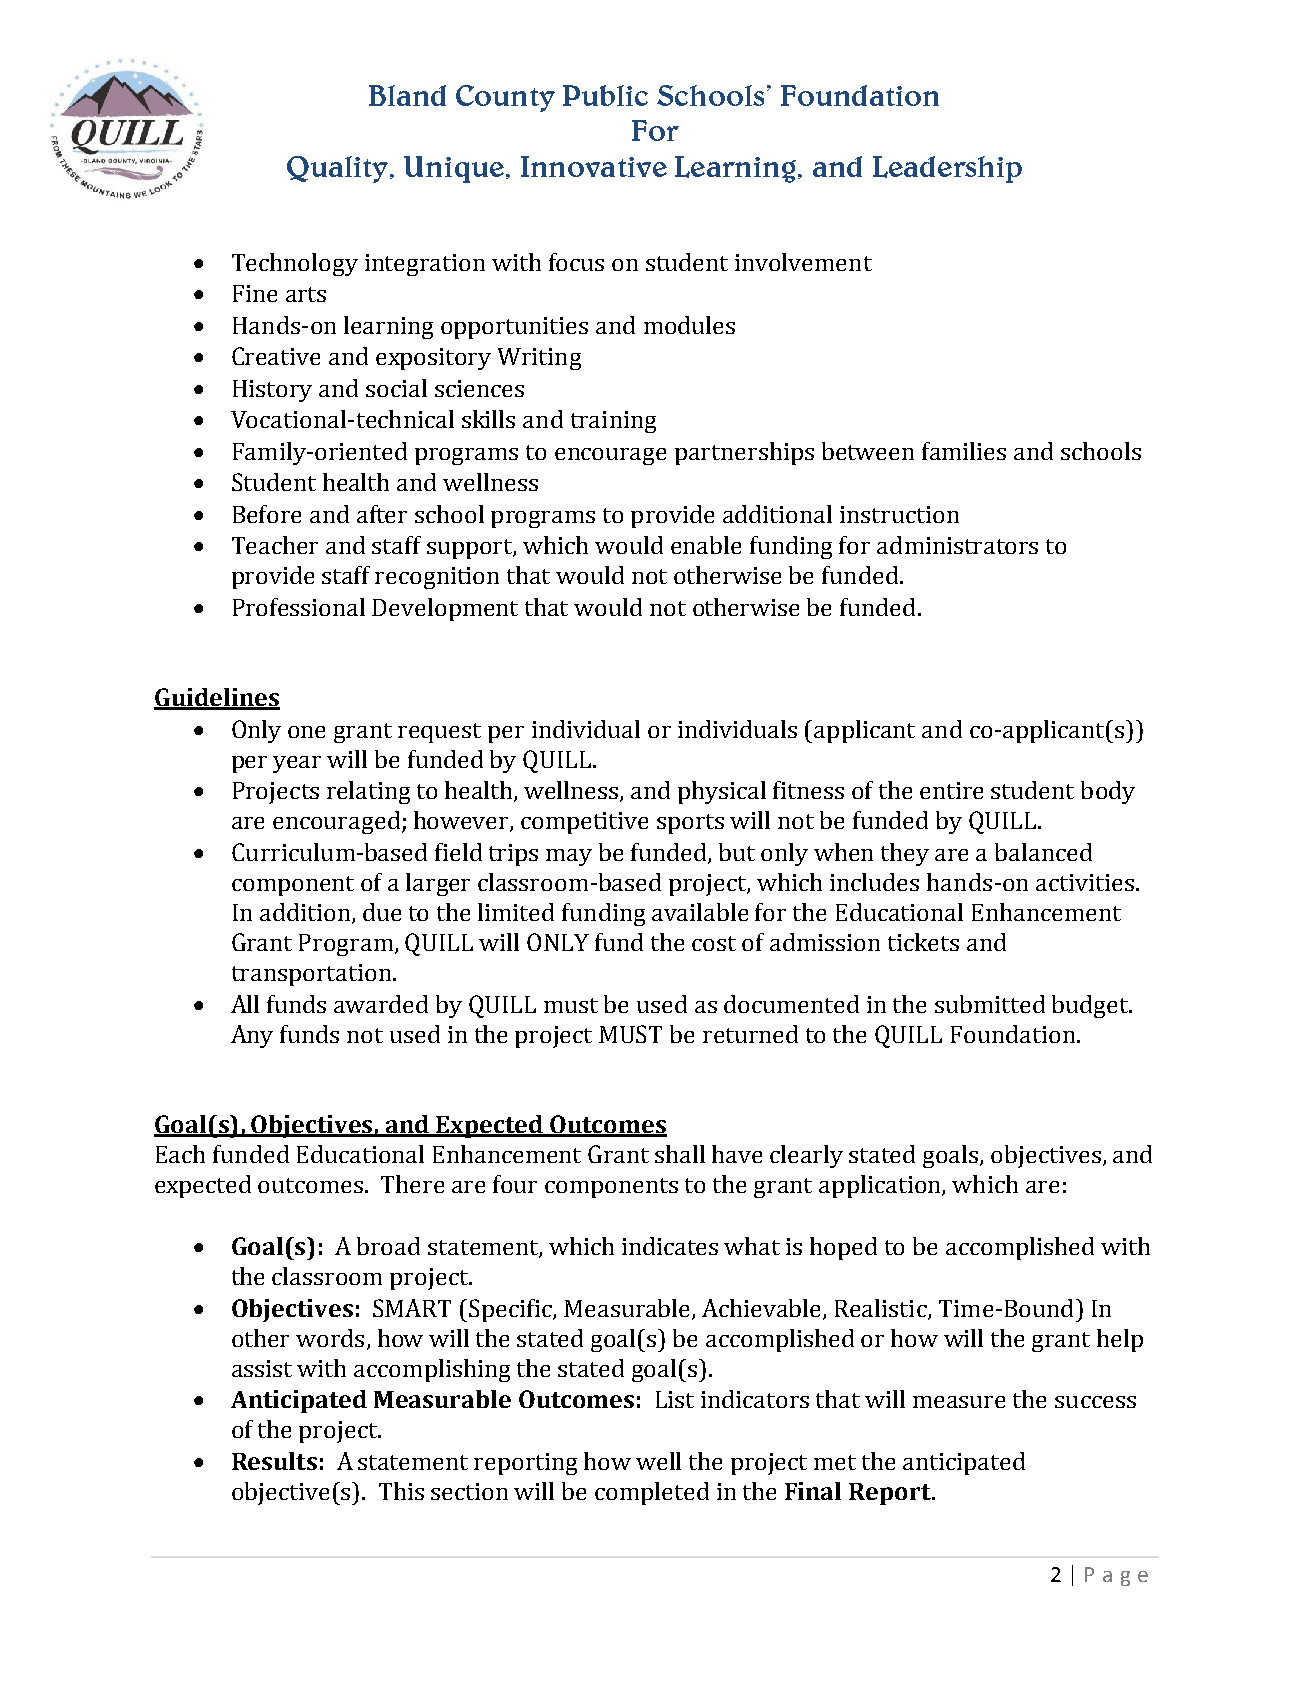 The height and width of the screenshot is (1694, 1309). What do you see at coordinates (299, 607) in the screenshot?
I see `Professional` at bounding box center [299, 607].
